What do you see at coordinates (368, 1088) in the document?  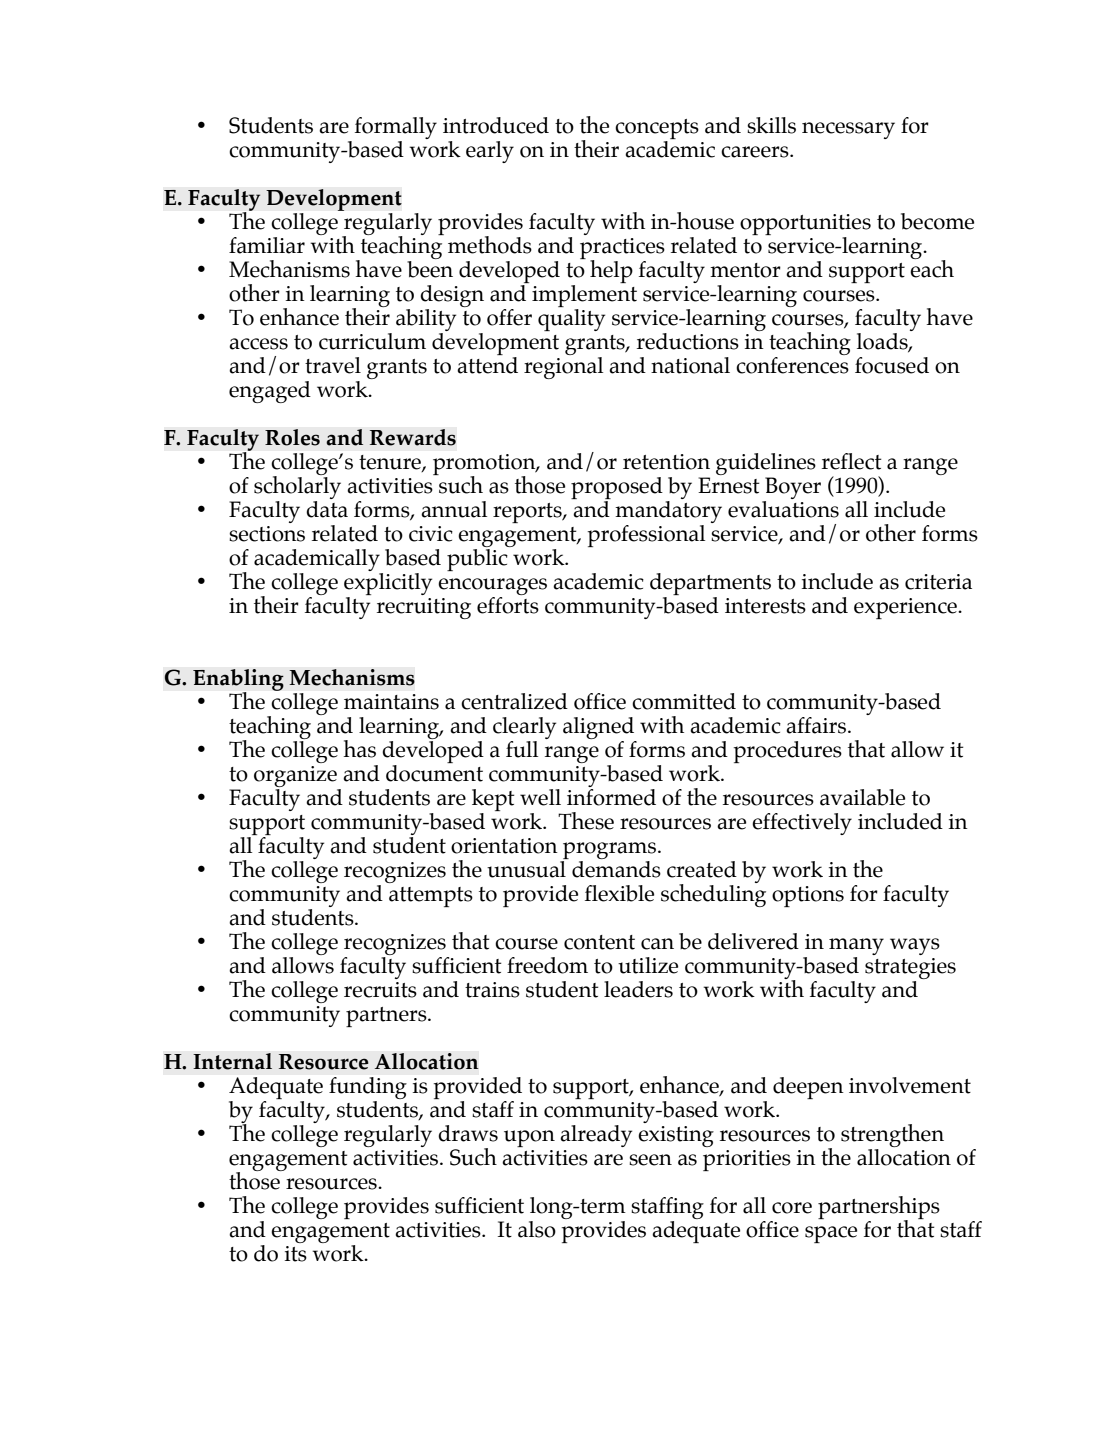 I see `funding` at bounding box center [368, 1088].
